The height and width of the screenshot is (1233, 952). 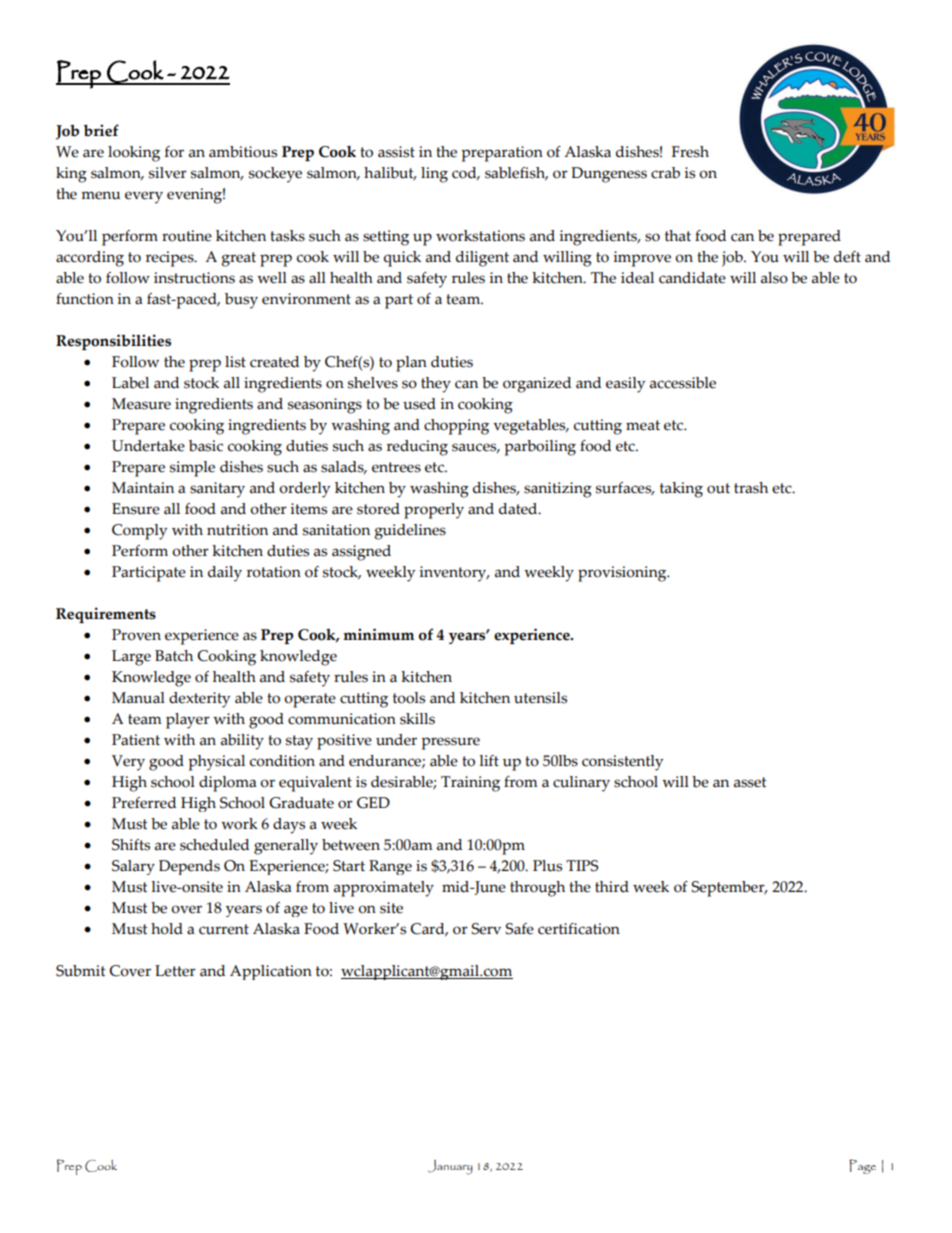 I want to click on assist, so click(x=396, y=152).
